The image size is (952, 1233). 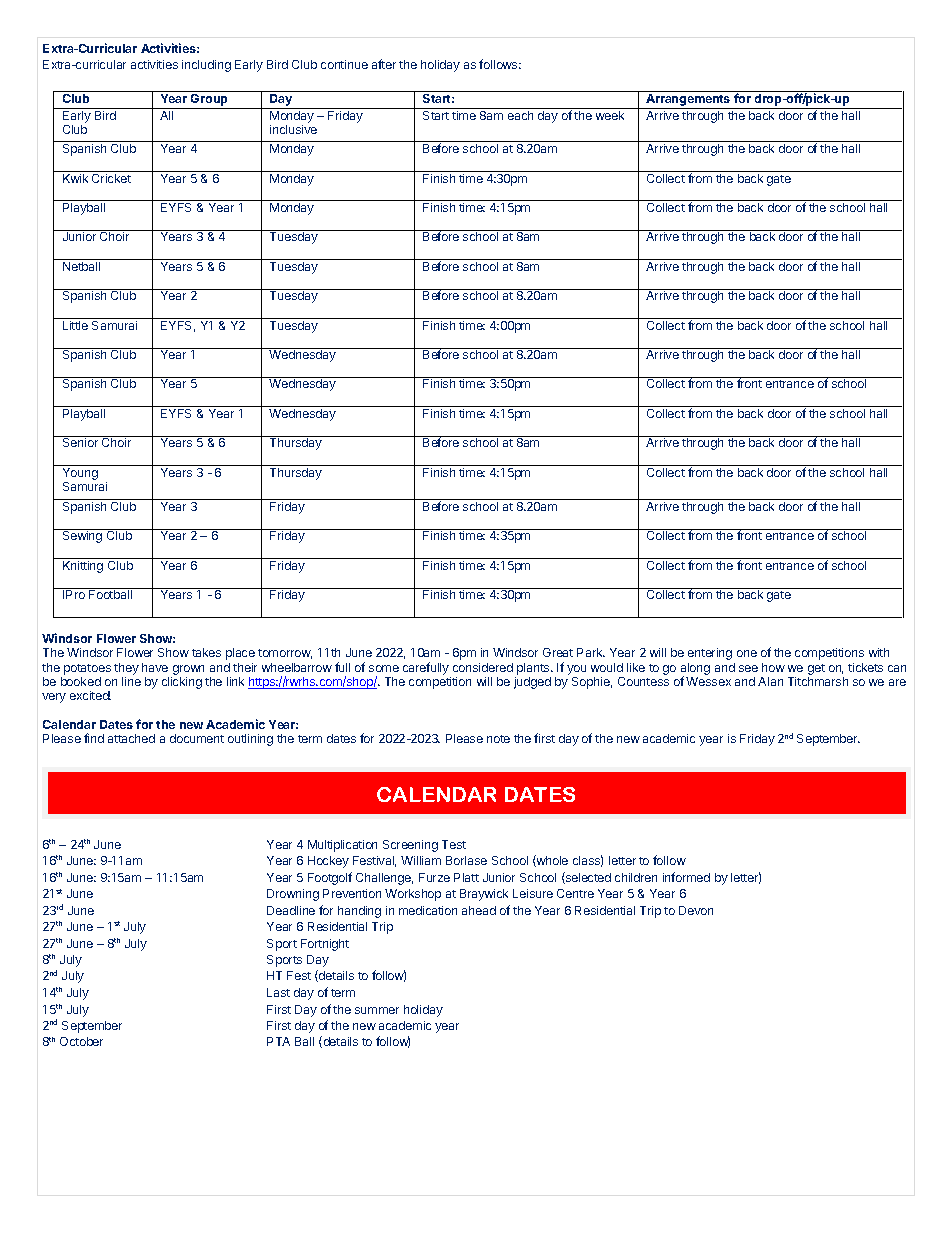 I want to click on week, so click(x=610, y=115).
